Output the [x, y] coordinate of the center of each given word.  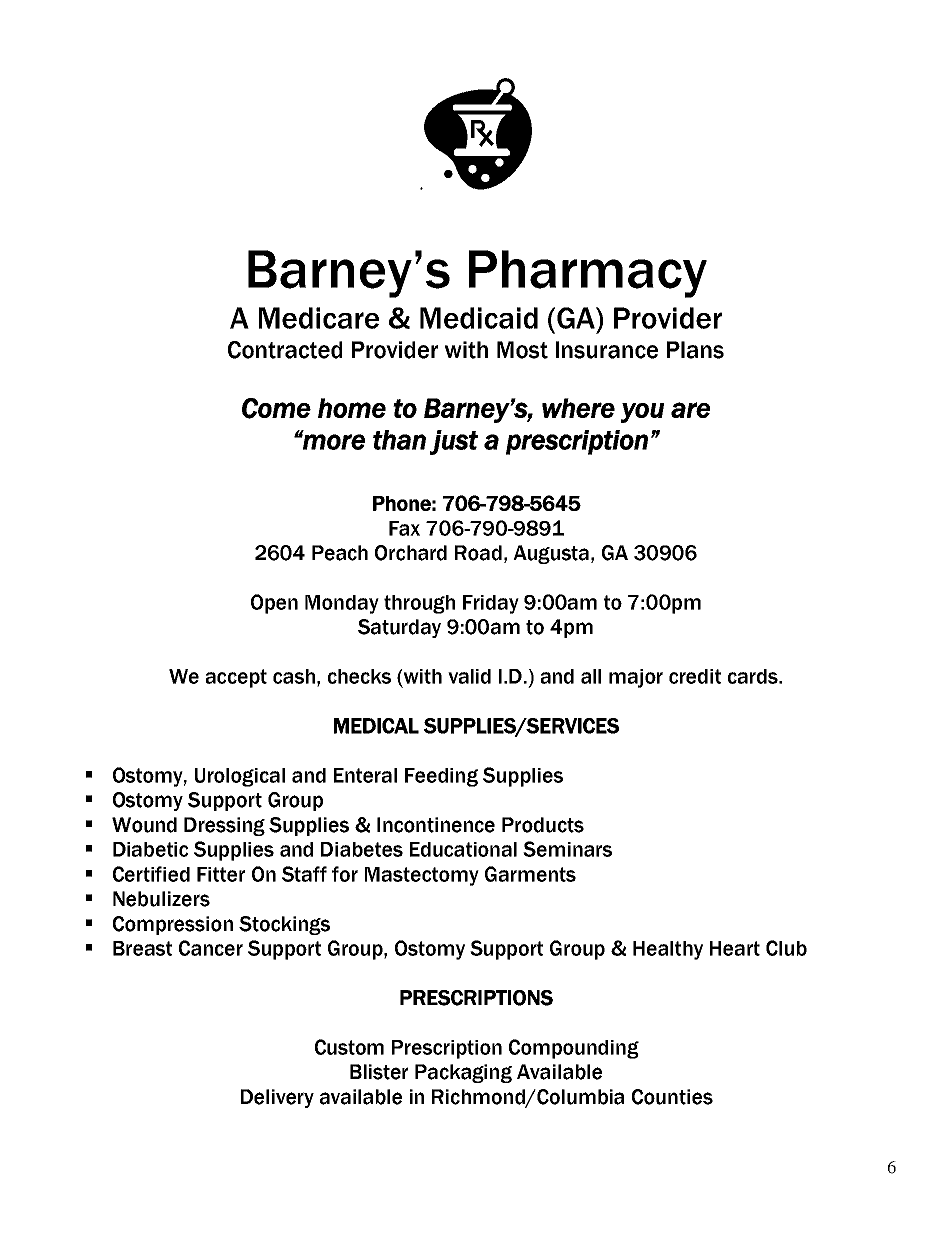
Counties [672, 1097]
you [642, 413]
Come [276, 408]
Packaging [463, 1073]
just [454, 442]
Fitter [221, 874]
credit [695, 676]
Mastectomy [422, 876]
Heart [735, 948]
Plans [695, 350]
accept [236, 678]
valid [469, 676]
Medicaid [479, 318]
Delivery [277, 1098]
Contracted [285, 350]
